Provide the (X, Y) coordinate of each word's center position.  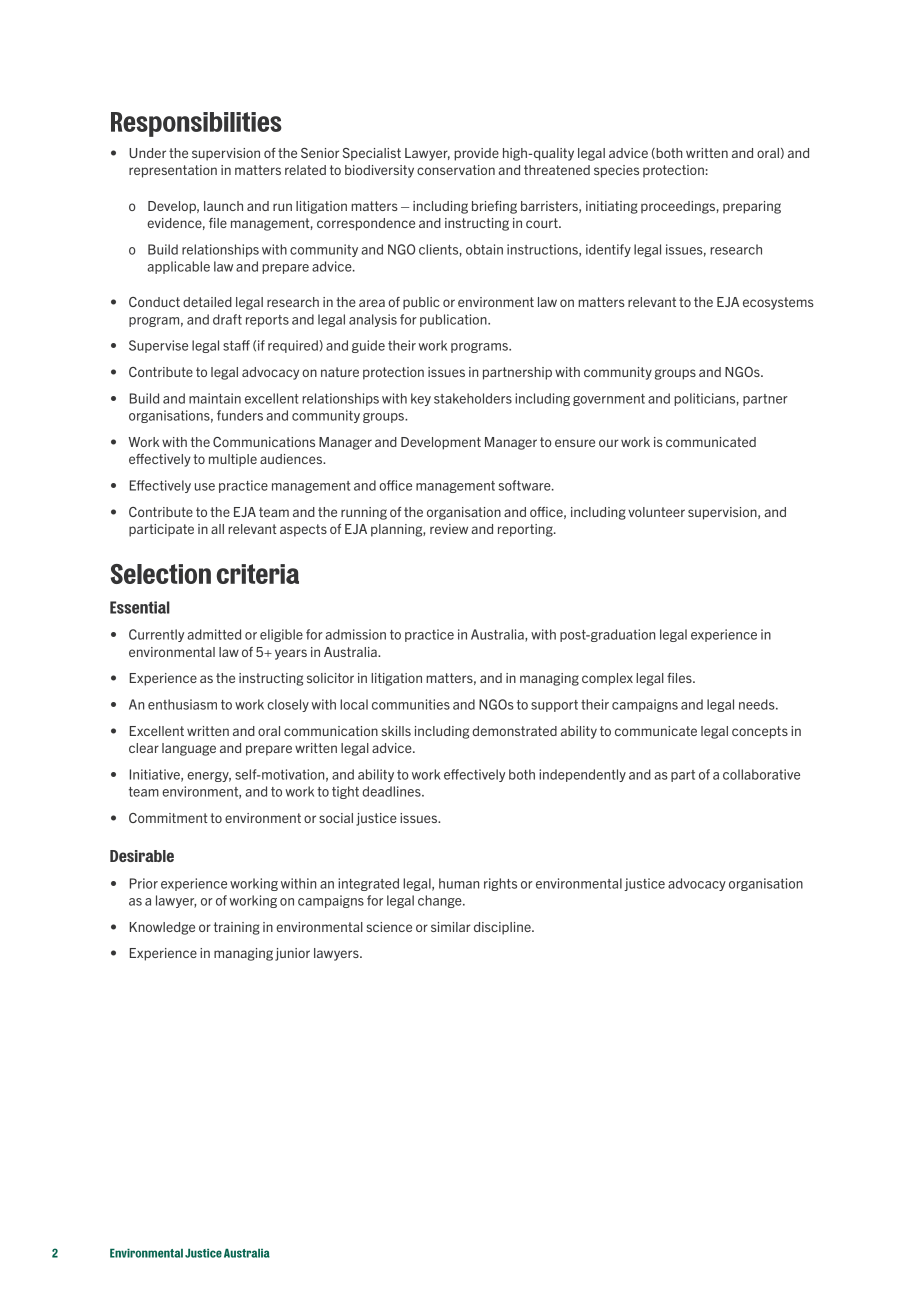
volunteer (656, 512)
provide (476, 154)
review (449, 529)
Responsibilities (196, 124)
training (237, 928)
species (616, 171)
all (217, 529)
